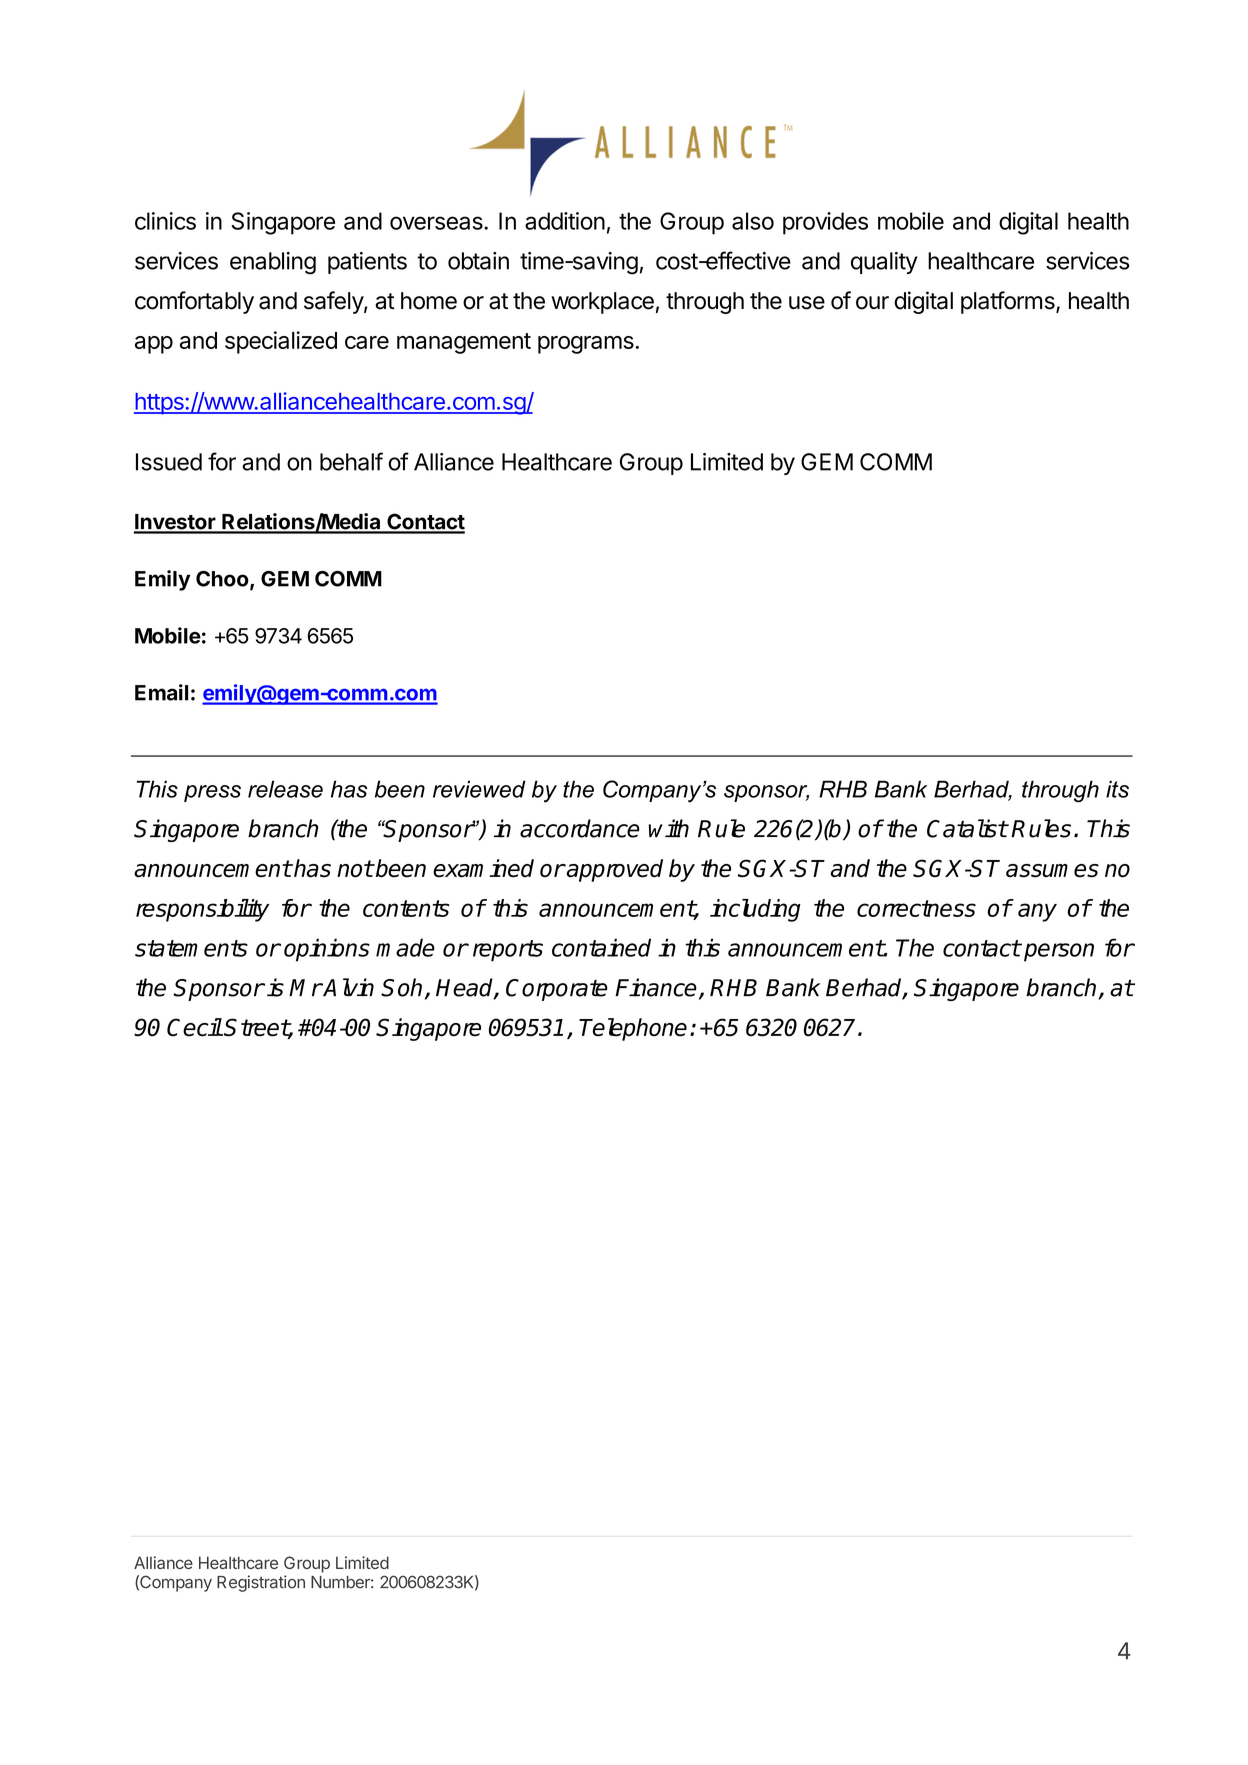 The width and height of the page is (1248, 1765). What do you see at coordinates (1009, 302) in the page?
I see `platforms` at bounding box center [1009, 302].
